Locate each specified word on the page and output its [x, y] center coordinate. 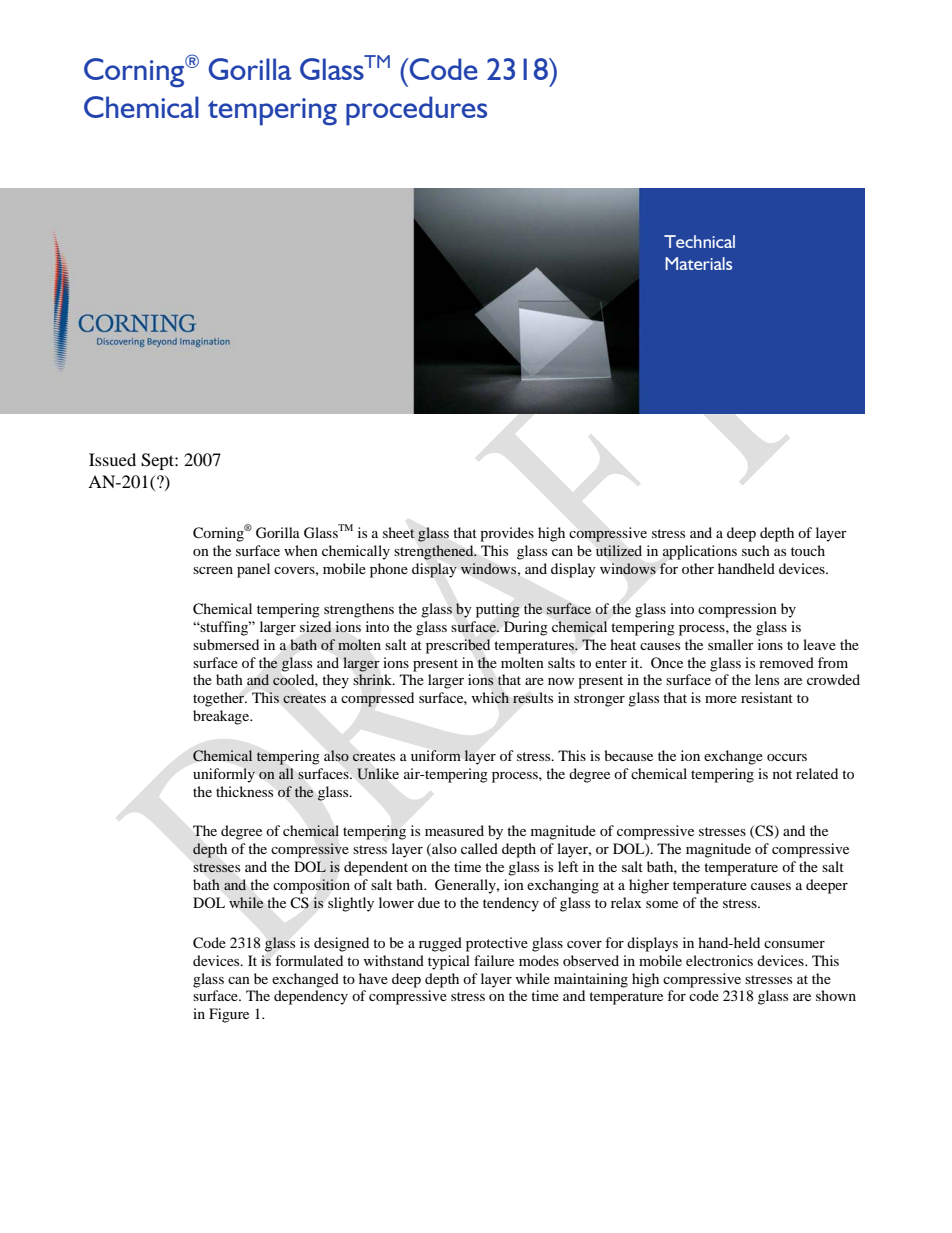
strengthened [435, 552]
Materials [698, 263]
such [756, 550]
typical [449, 962]
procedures [416, 111]
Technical [699, 241]
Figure [229, 1015]
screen [213, 570]
